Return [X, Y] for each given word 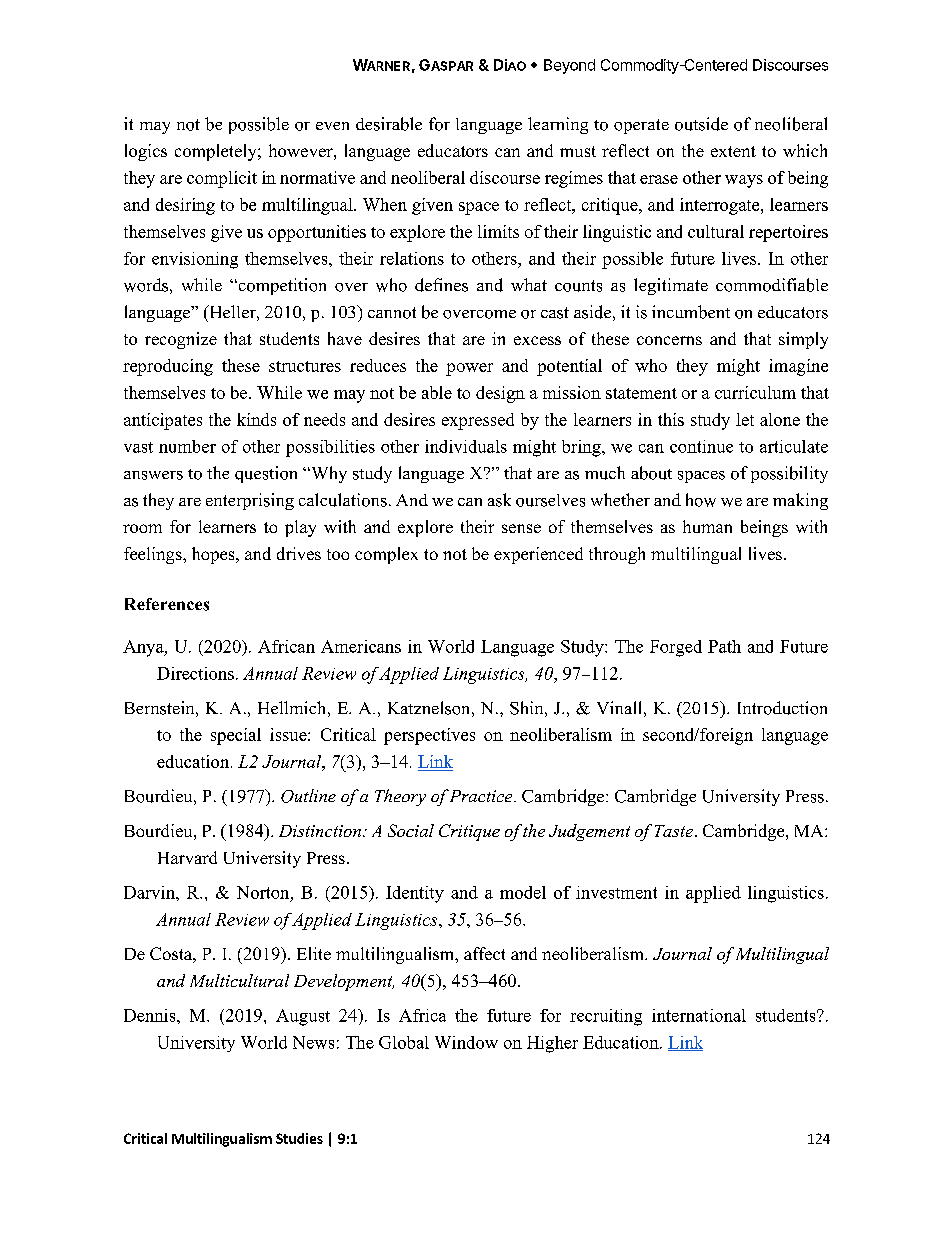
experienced [538, 555]
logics [146, 152]
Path [724, 646]
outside [701, 124]
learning [558, 125]
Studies [299, 1138]
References [167, 604]
